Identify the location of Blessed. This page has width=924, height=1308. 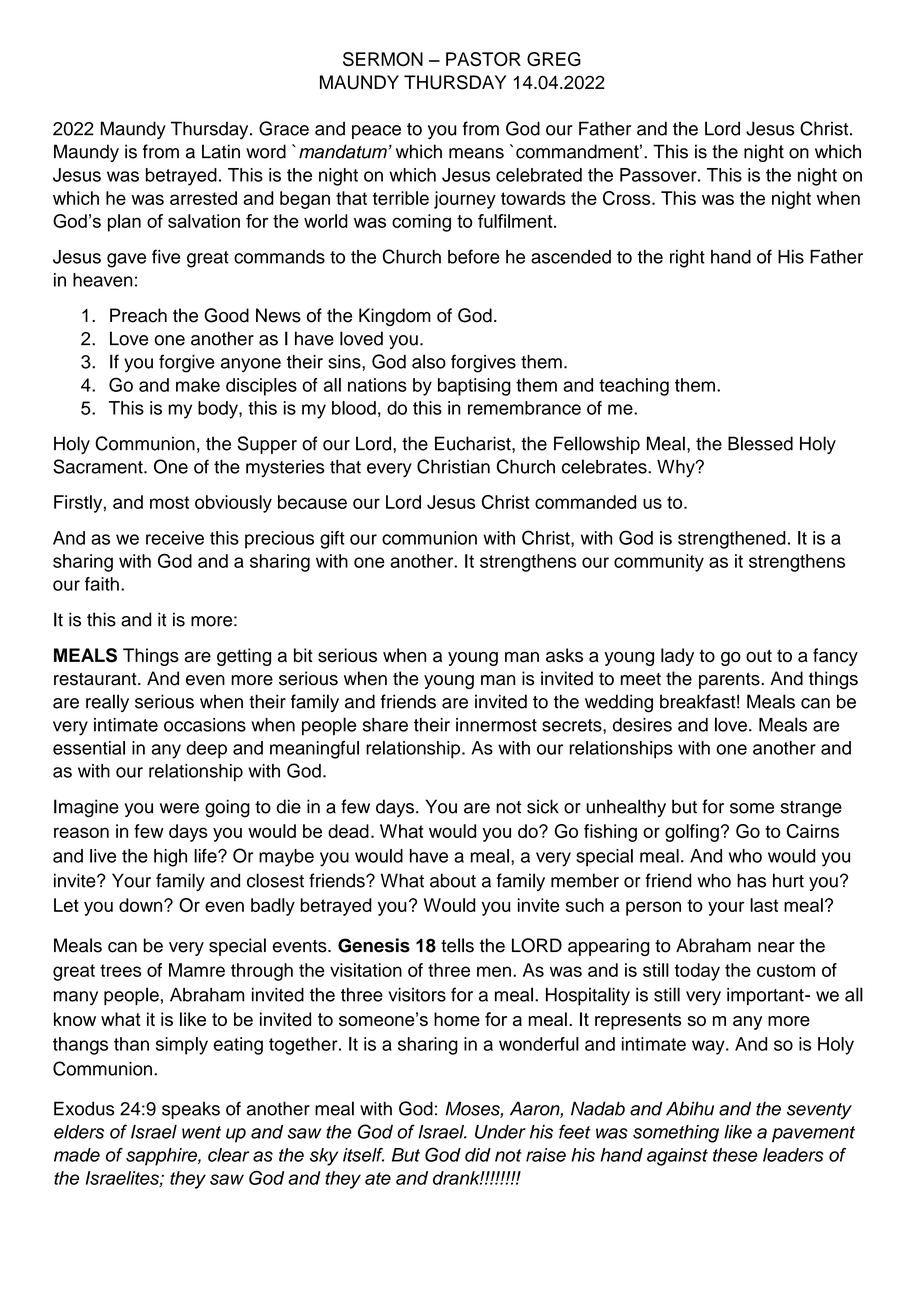
(760, 443).
